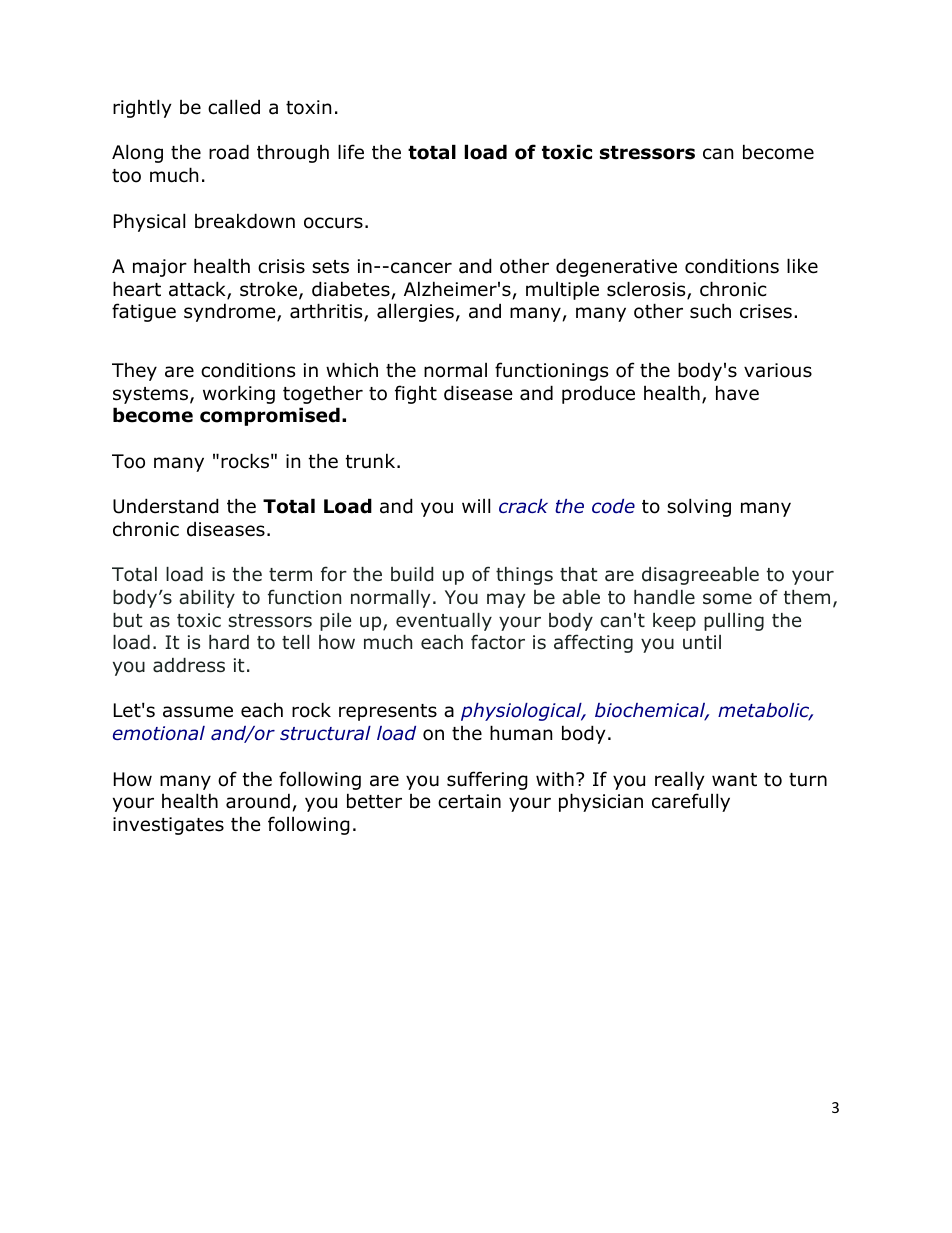 This screenshot has width=952, height=1233. Describe the element at coordinates (416, 394) in the screenshot. I see `fight` at that location.
